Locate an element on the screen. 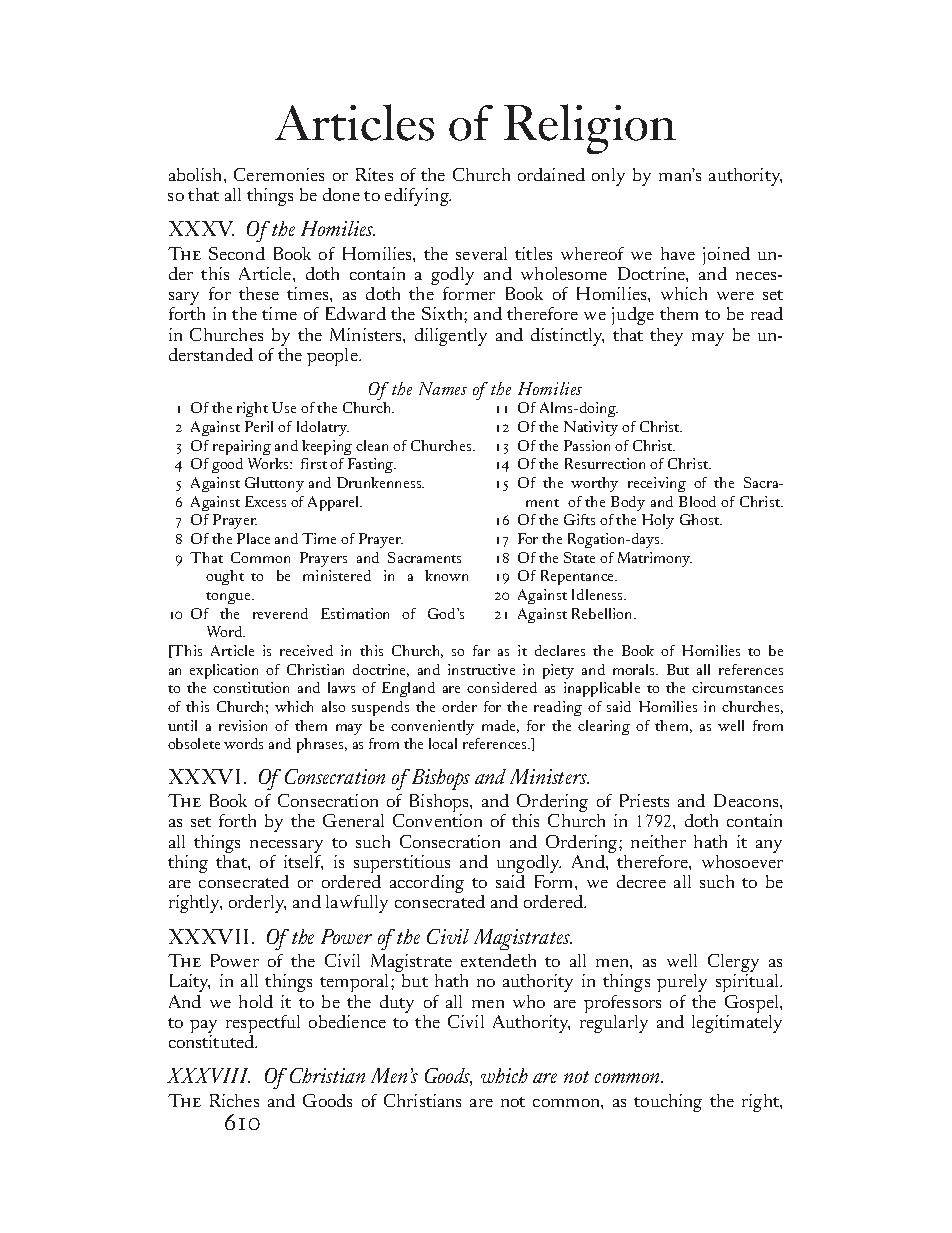 The height and width of the screenshot is (1233, 952). Ceremonies is located at coordinates (279, 174).
